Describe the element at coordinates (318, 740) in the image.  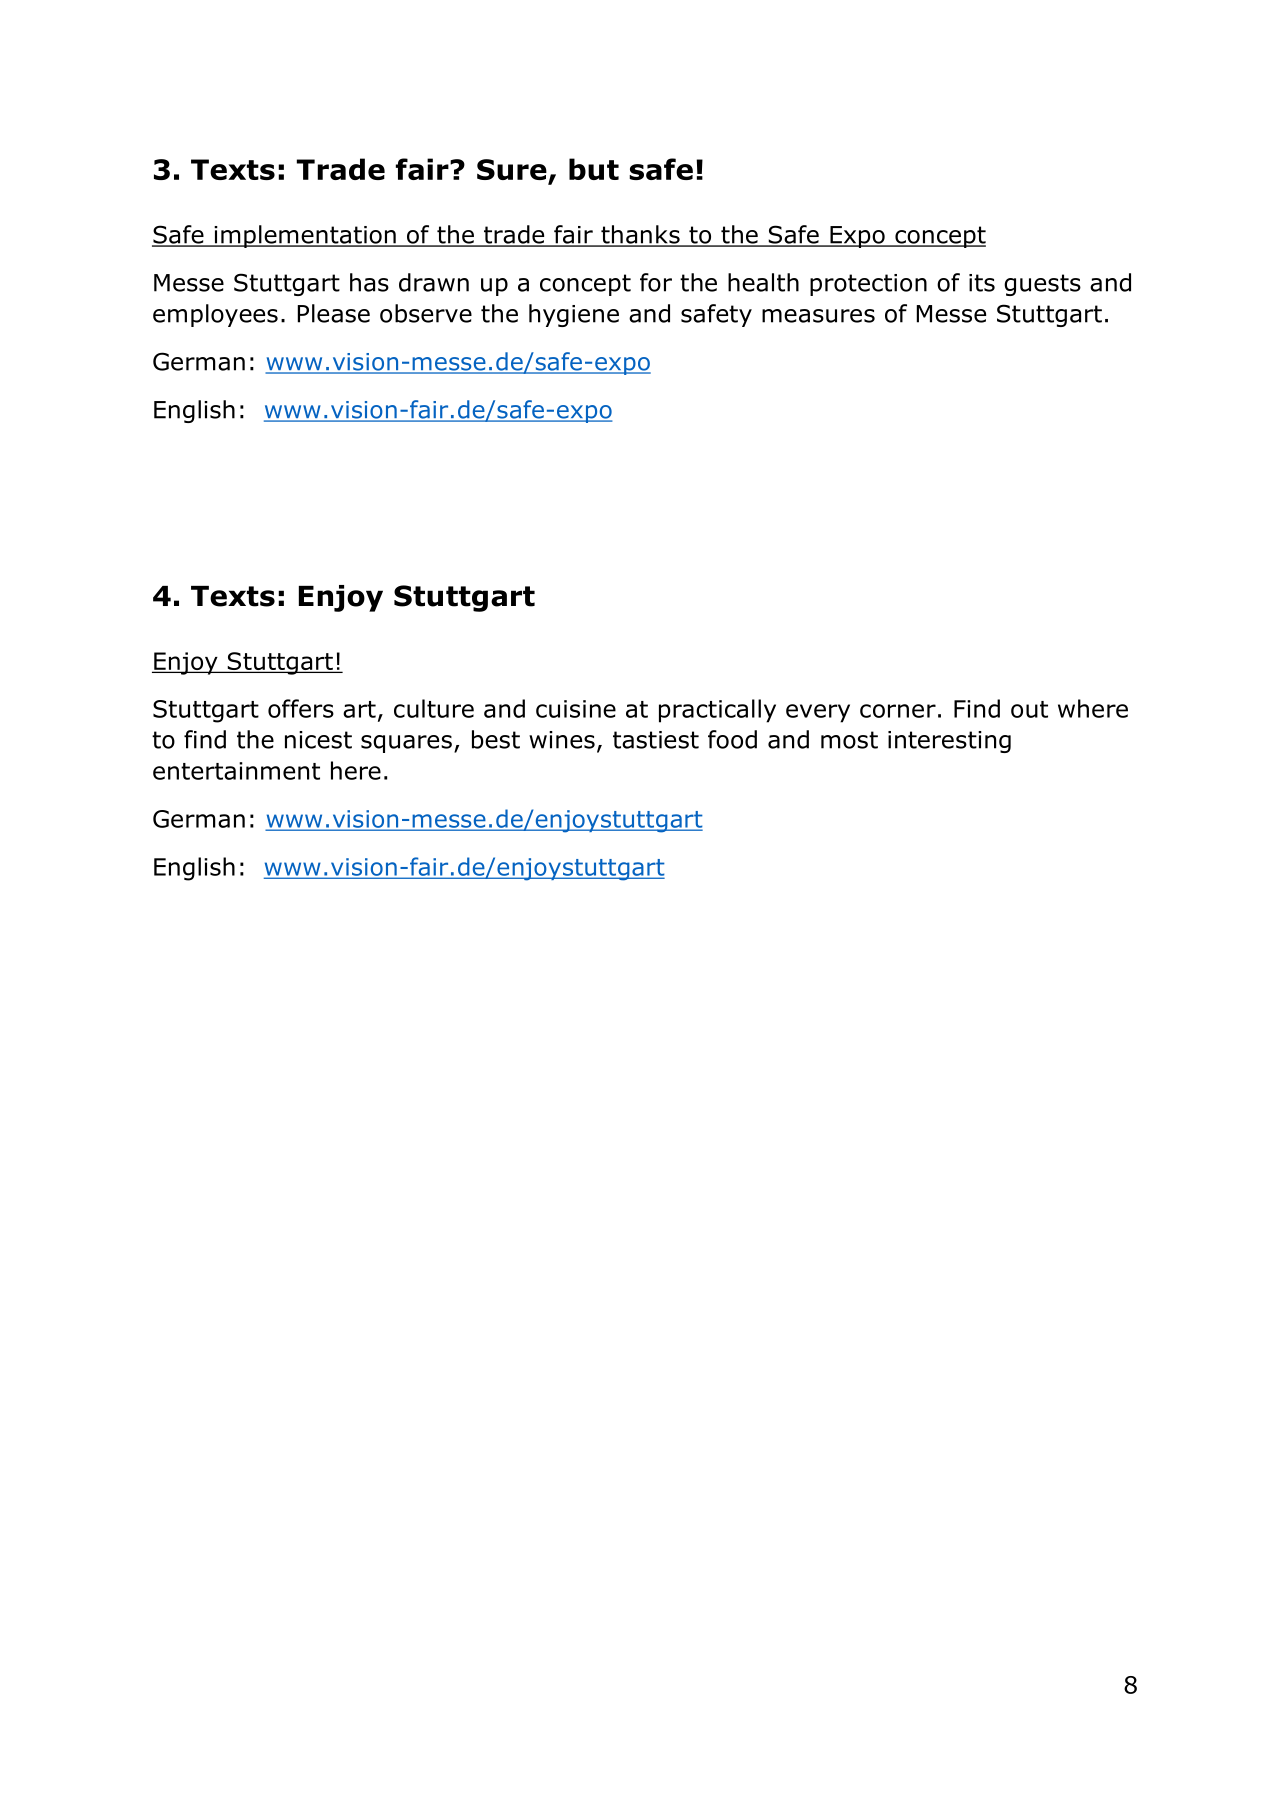
I see `nicest` at that location.
